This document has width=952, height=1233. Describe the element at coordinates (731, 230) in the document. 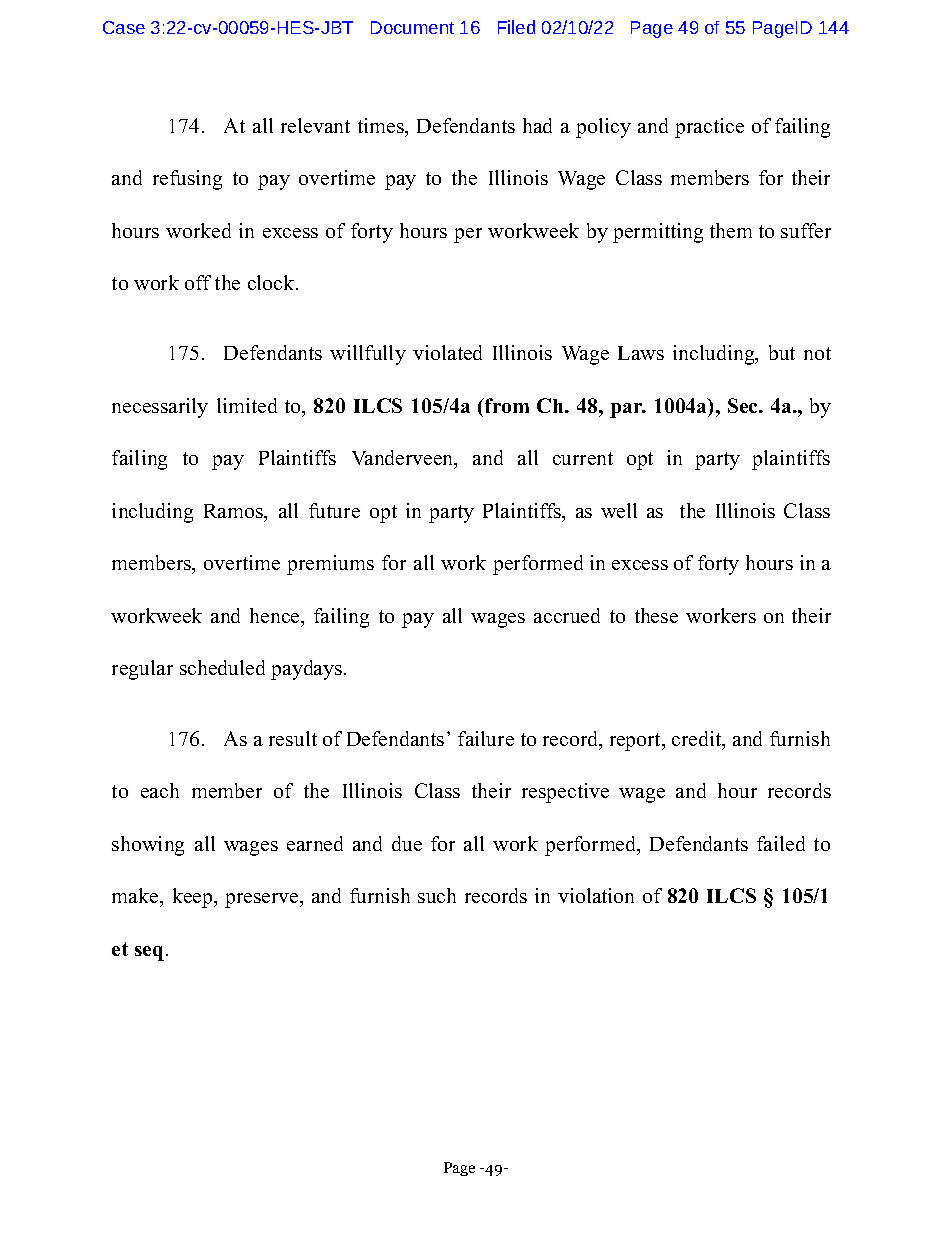

I see `them` at that location.
